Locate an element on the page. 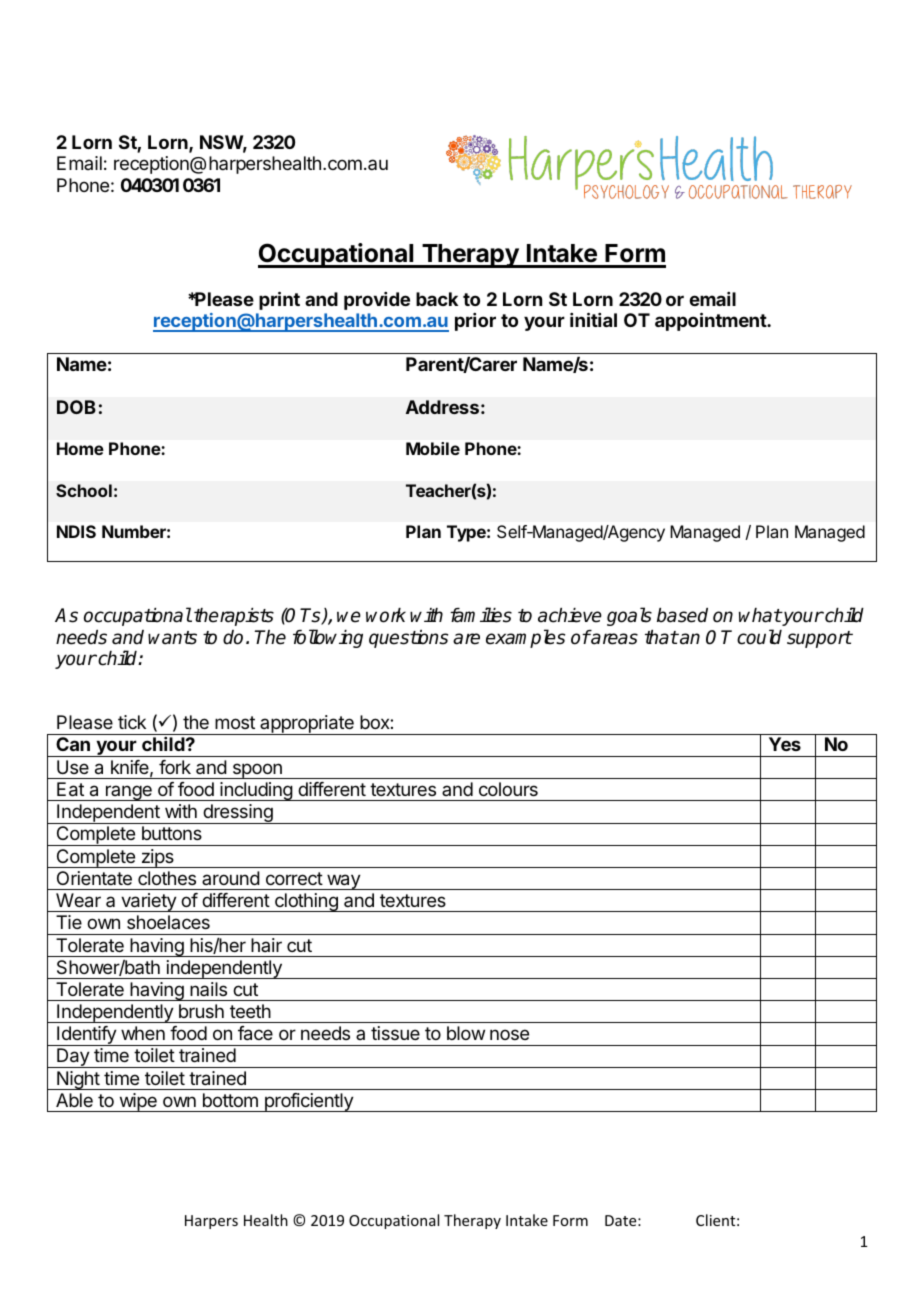 The height and width of the image is (1308, 924). colours is located at coordinates (508, 789).
